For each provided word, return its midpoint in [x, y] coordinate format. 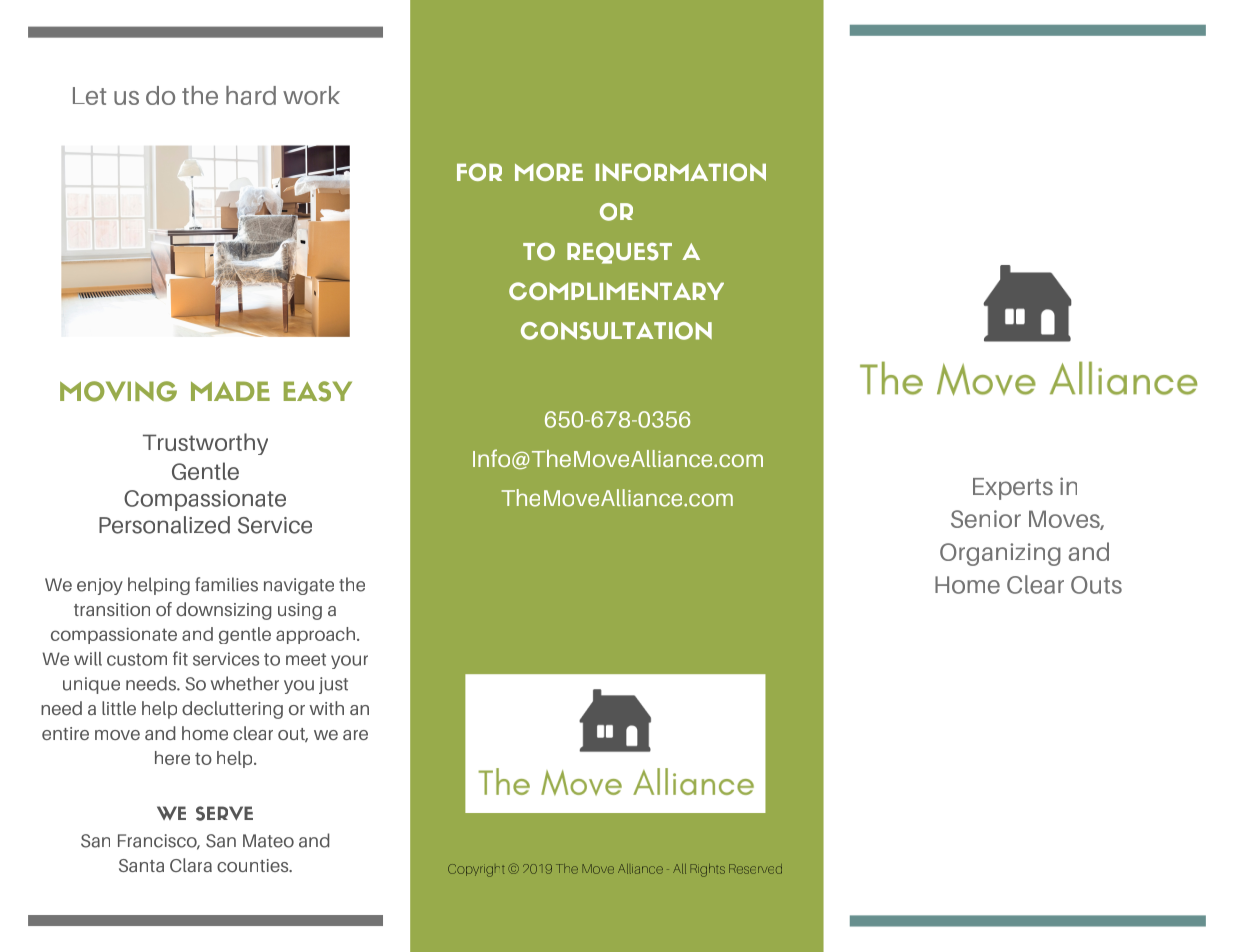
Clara [191, 865]
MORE [549, 172]
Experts [1013, 489]
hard [251, 95]
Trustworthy [205, 444]
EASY [318, 391]
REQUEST [619, 253]
